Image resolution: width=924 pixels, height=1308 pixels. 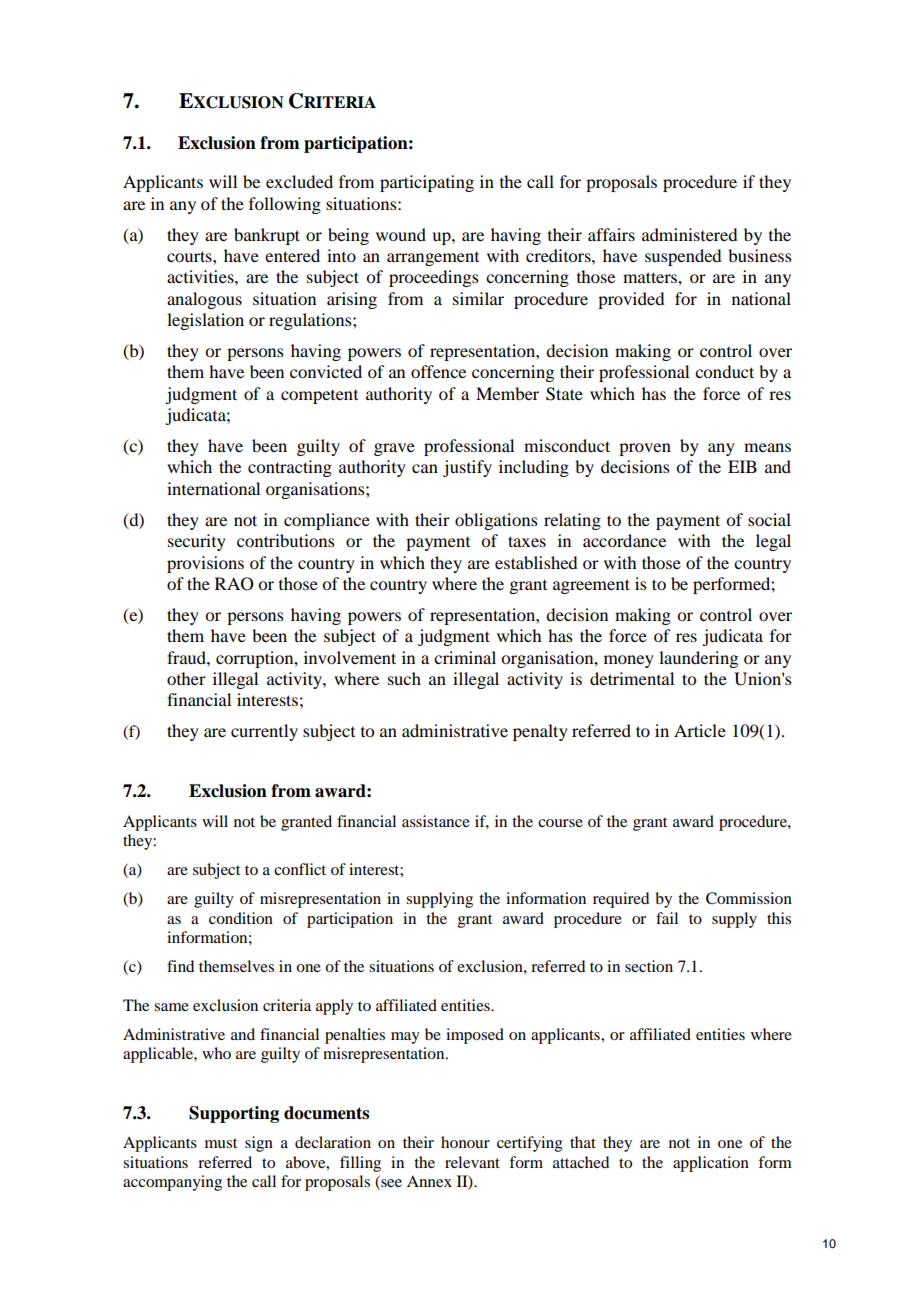 What do you see at coordinates (436, 821) in the screenshot?
I see `assistance` at bounding box center [436, 821].
